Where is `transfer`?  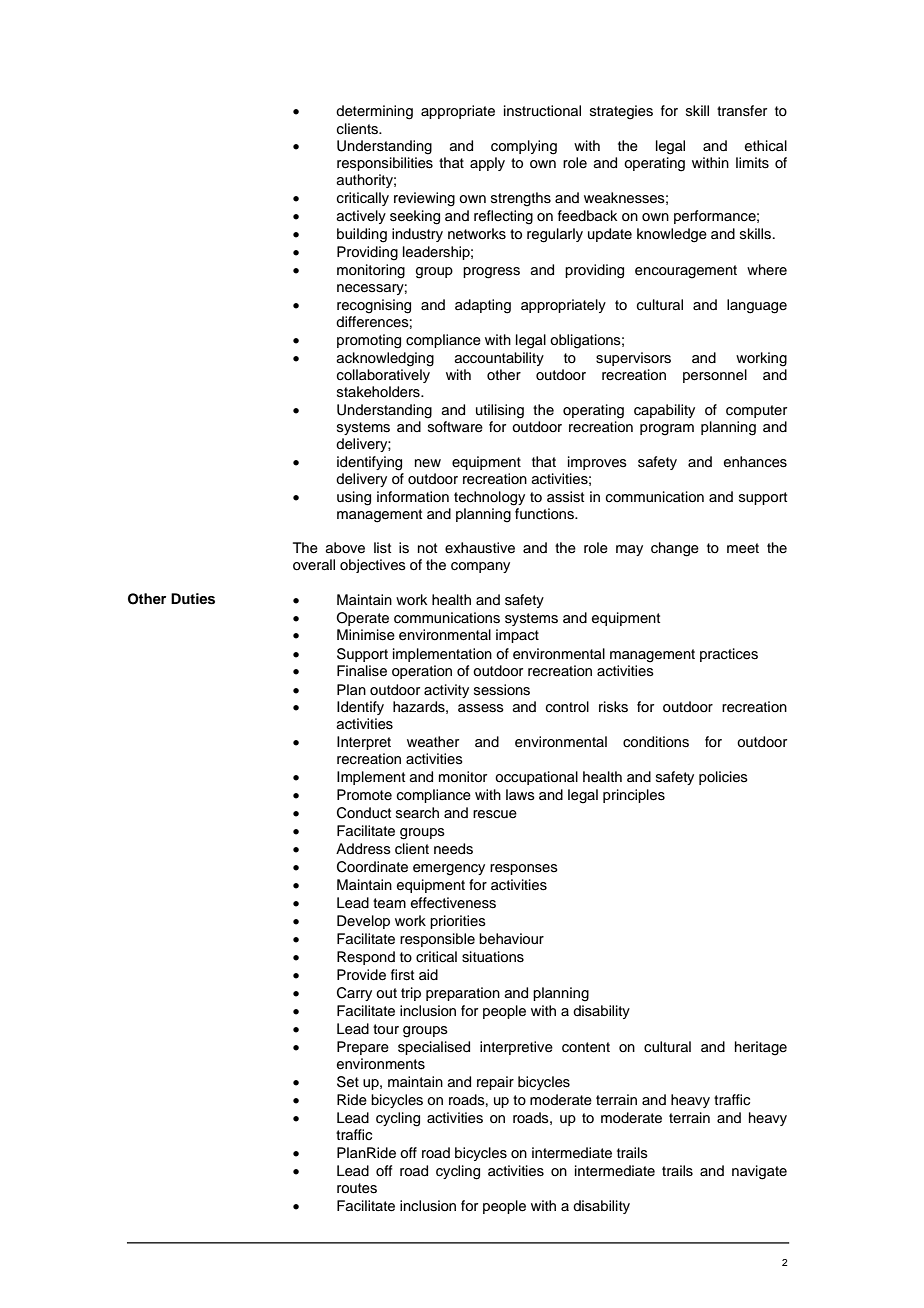 transfer is located at coordinates (742, 111).
